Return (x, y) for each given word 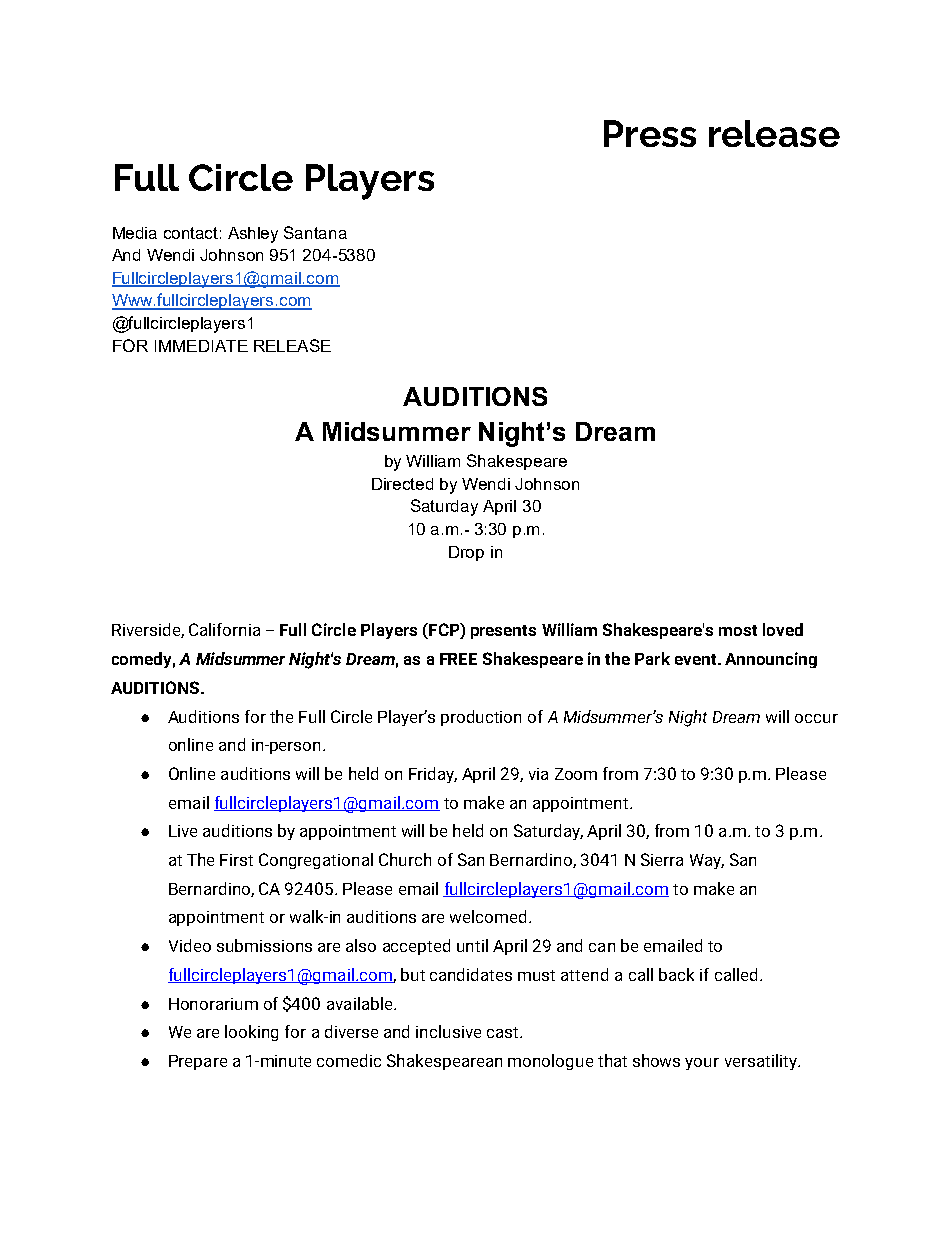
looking (251, 1033)
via (538, 774)
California (224, 629)
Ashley (253, 235)
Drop (466, 553)
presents (503, 632)
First (236, 860)
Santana (315, 232)
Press (650, 133)
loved (783, 629)
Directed (402, 484)
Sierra (662, 859)
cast (504, 1032)
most (738, 630)
